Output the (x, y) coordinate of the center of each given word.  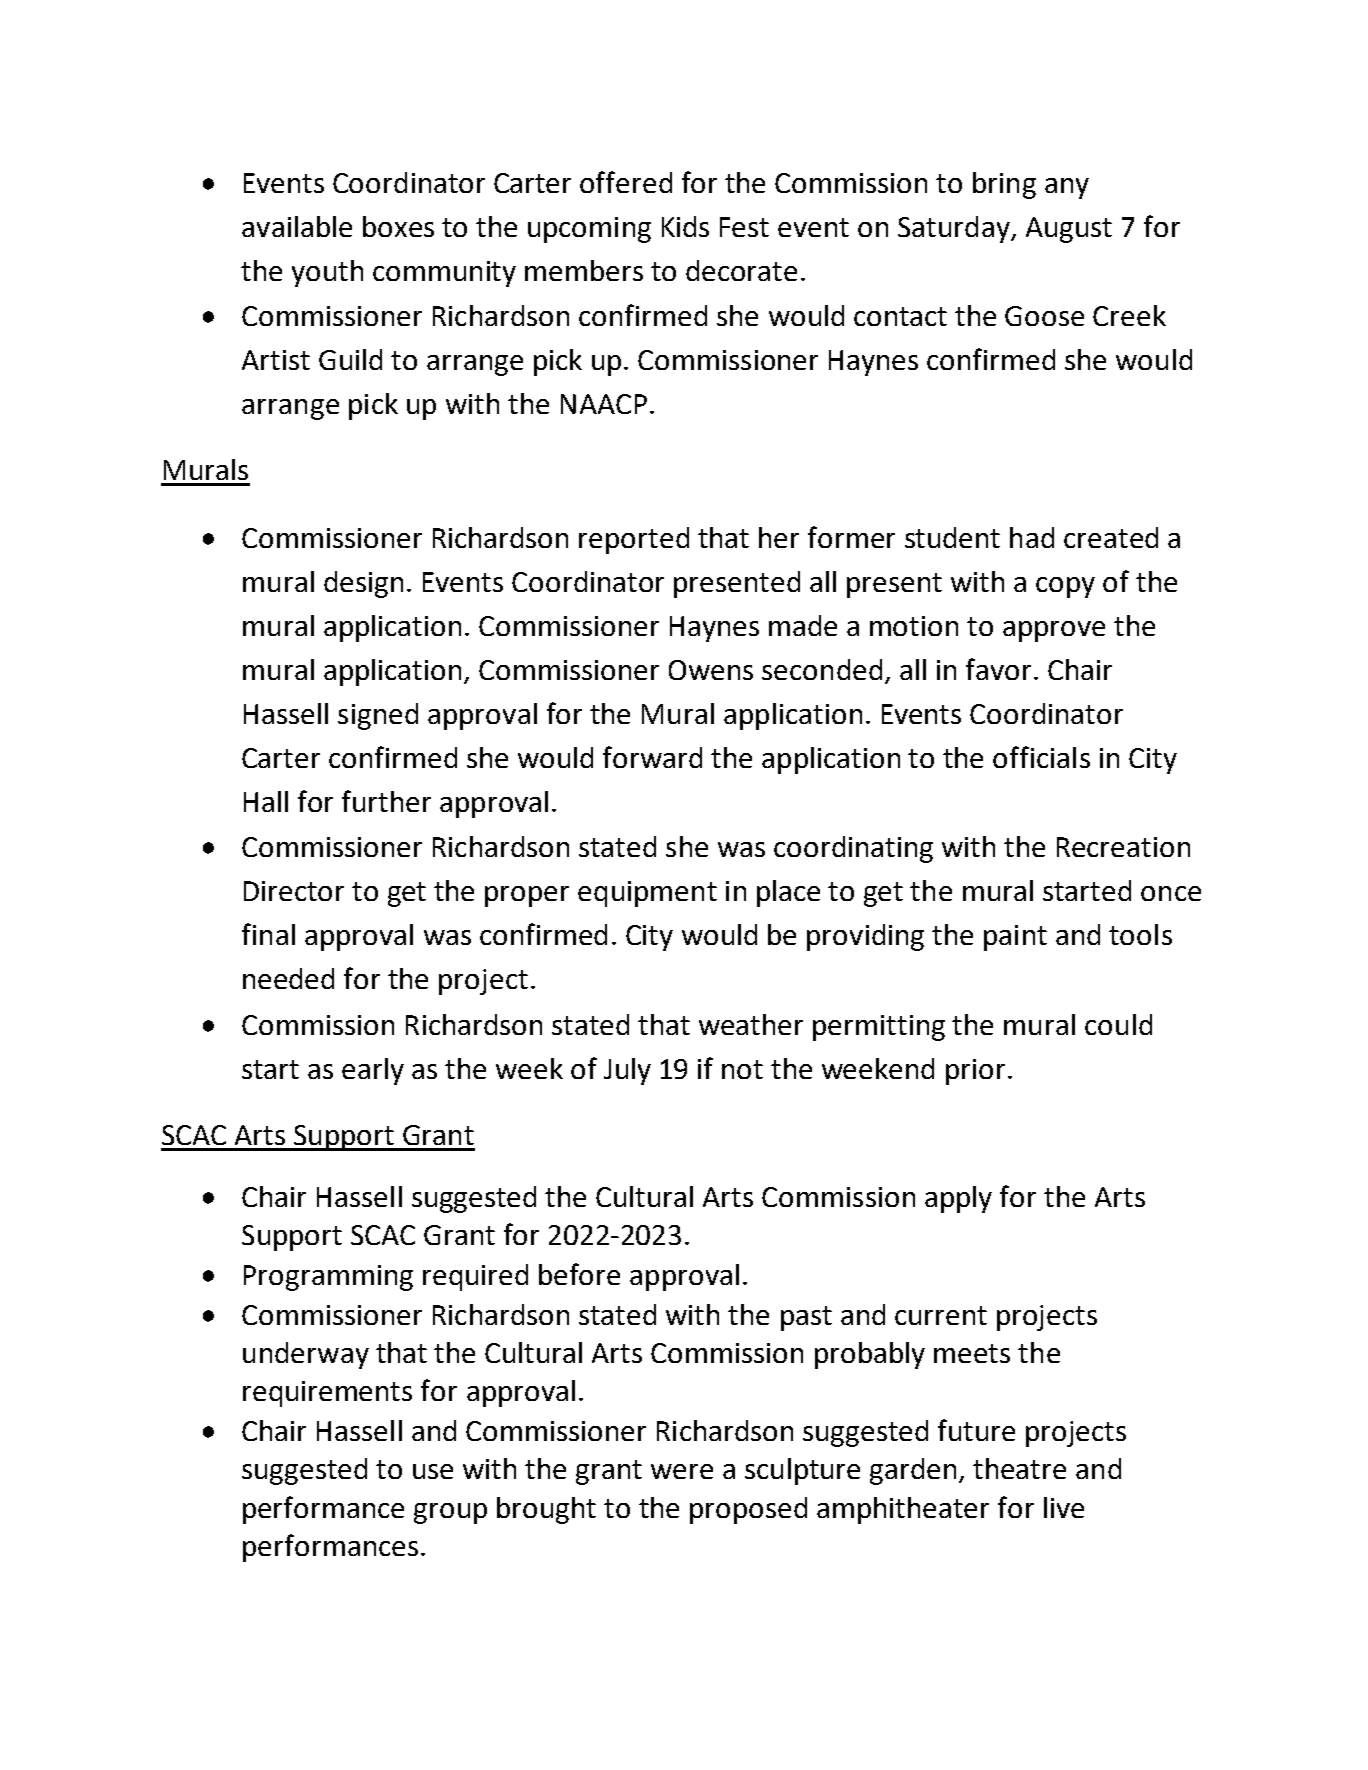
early (373, 1071)
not (742, 1069)
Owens (711, 670)
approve (1054, 631)
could (1118, 1024)
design (363, 584)
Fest (744, 227)
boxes (398, 226)
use (433, 1471)
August (1069, 230)
